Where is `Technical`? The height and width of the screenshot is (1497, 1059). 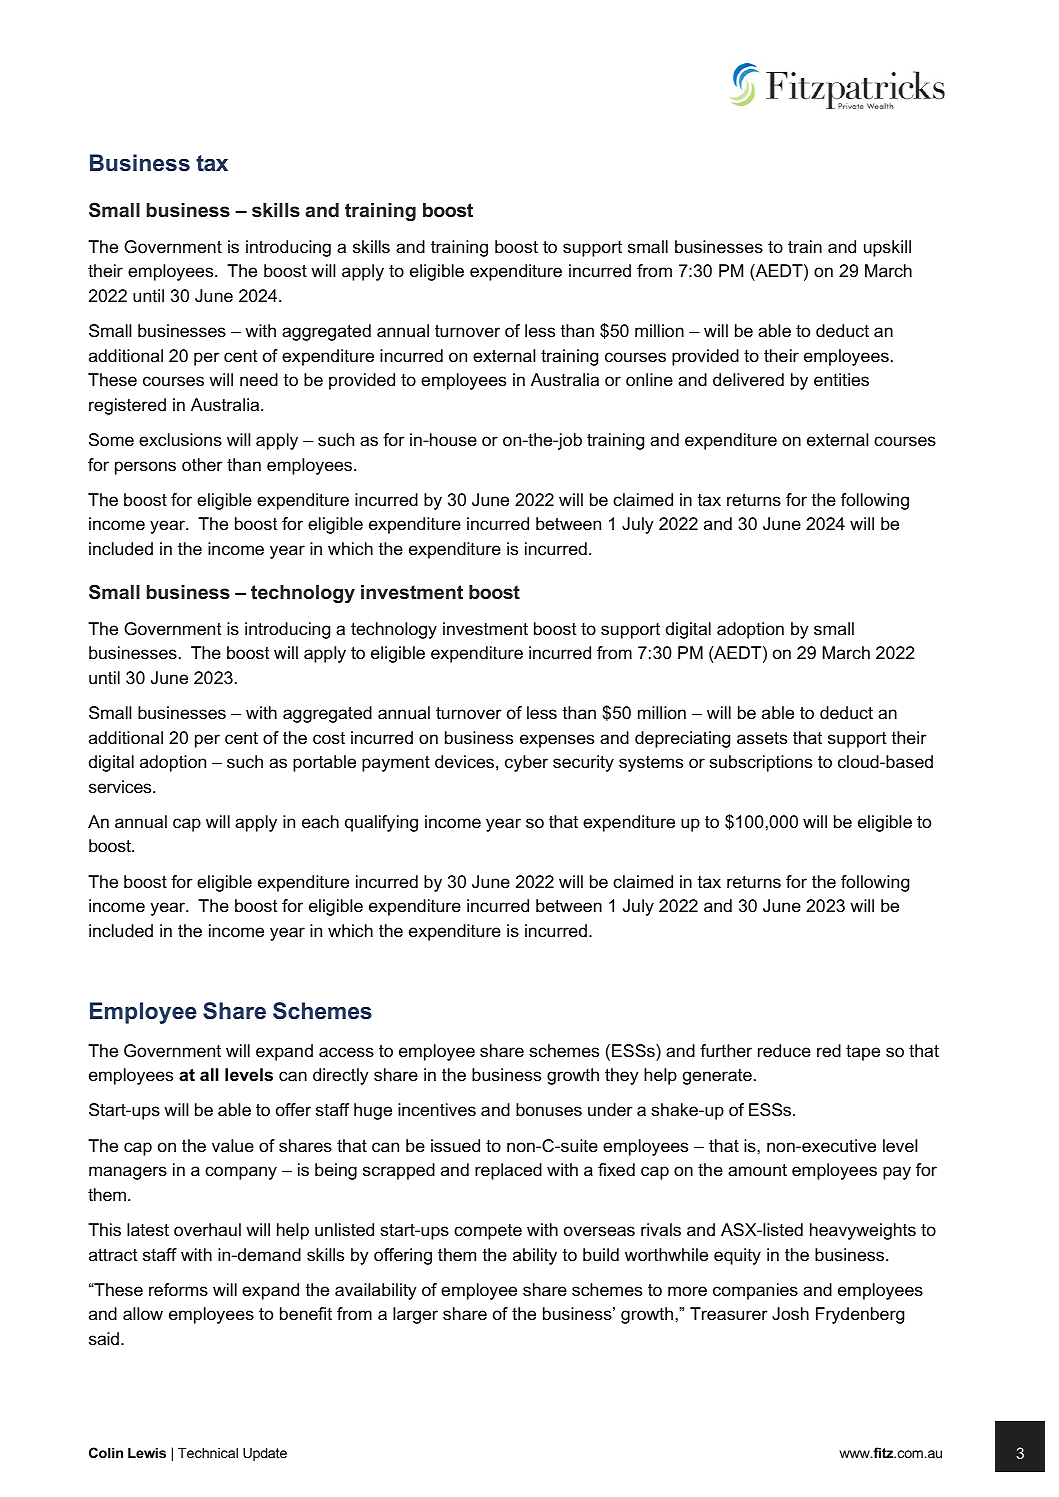 Technical is located at coordinates (208, 1452).
